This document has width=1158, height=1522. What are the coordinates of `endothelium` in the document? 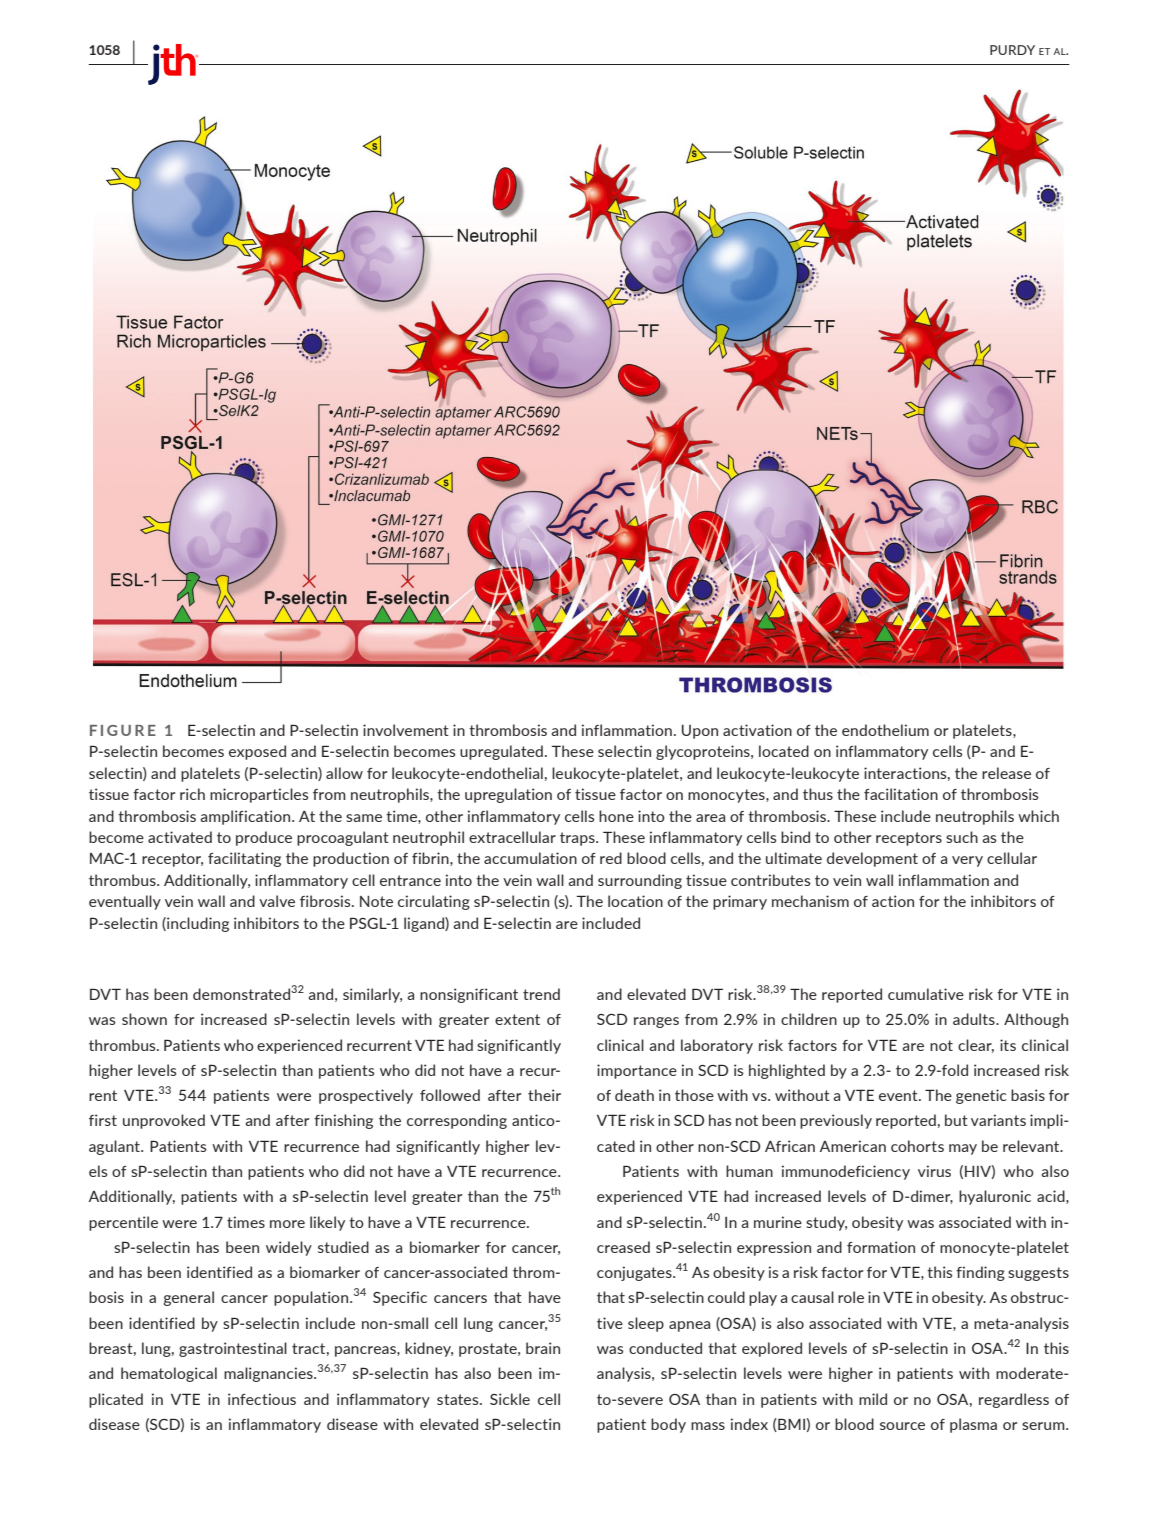 It's located at (885, 730).
